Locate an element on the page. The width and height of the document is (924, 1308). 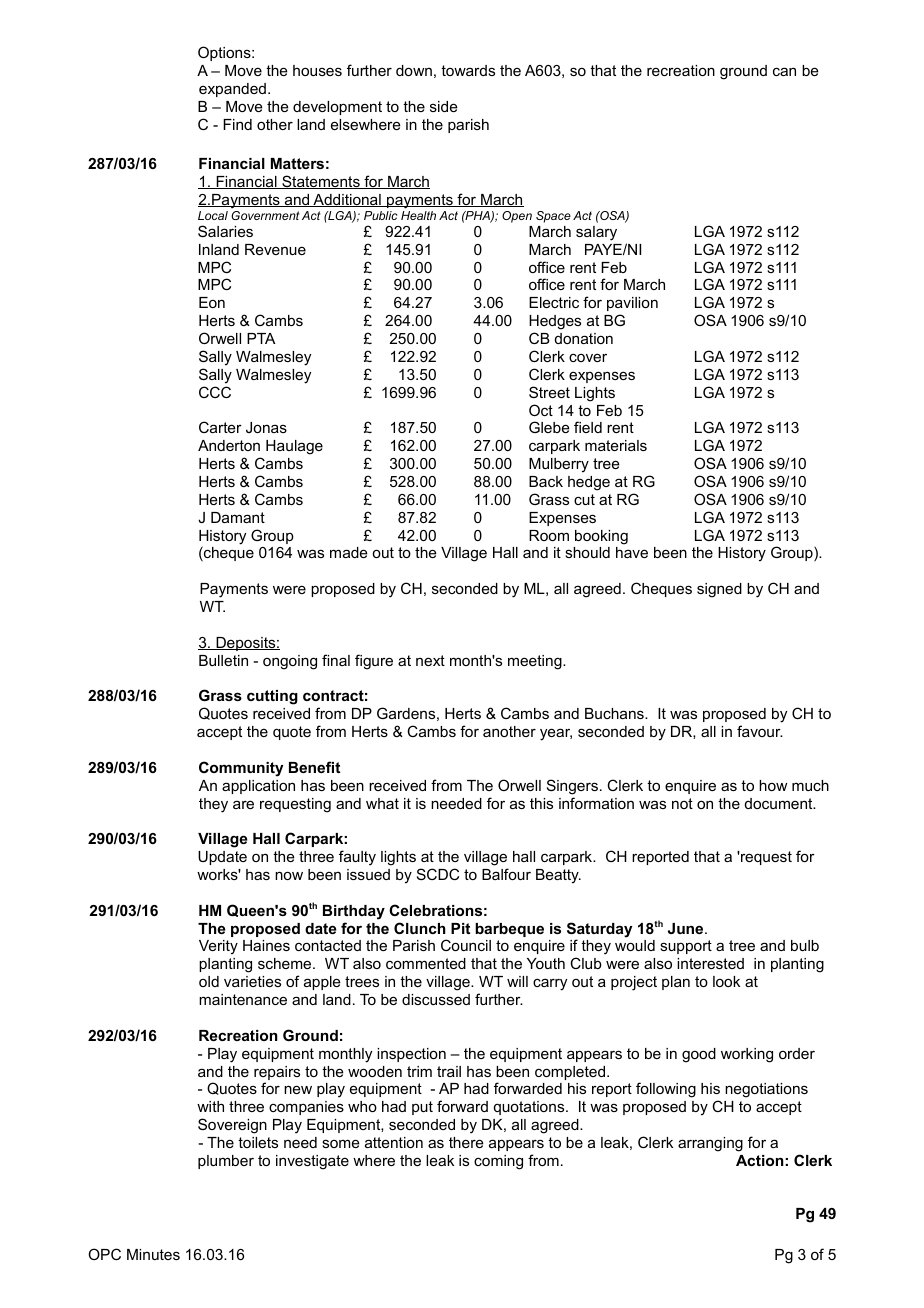
Oct is located at coordinates (541, 410).
